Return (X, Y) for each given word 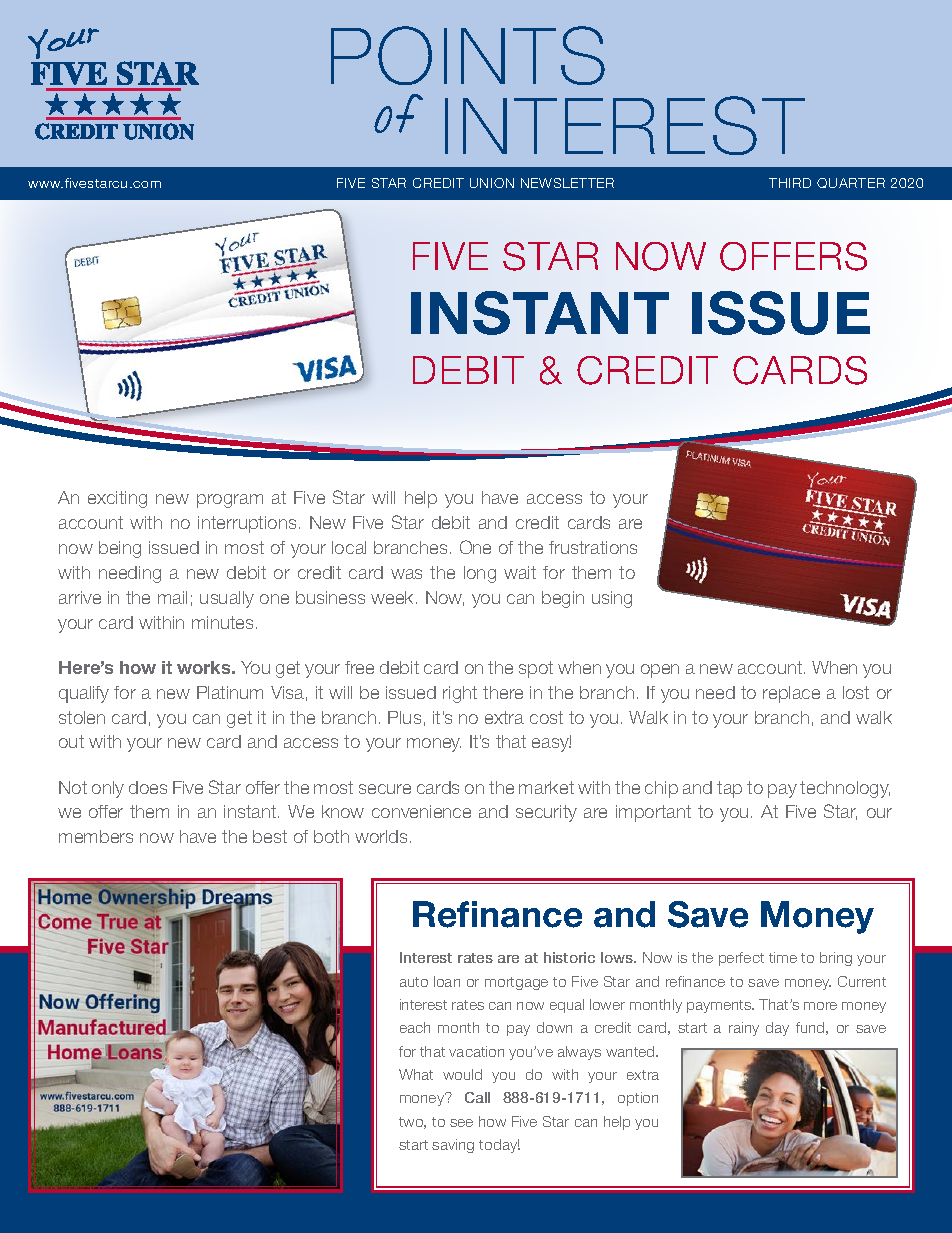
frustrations (593, 547)
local (349, 547)
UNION (492, 183)
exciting (117, 499)
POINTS (468, 55)
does (148, 787)
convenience (421, 811)
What (416, 1074)
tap (729, 789)
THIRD (790, 183)
